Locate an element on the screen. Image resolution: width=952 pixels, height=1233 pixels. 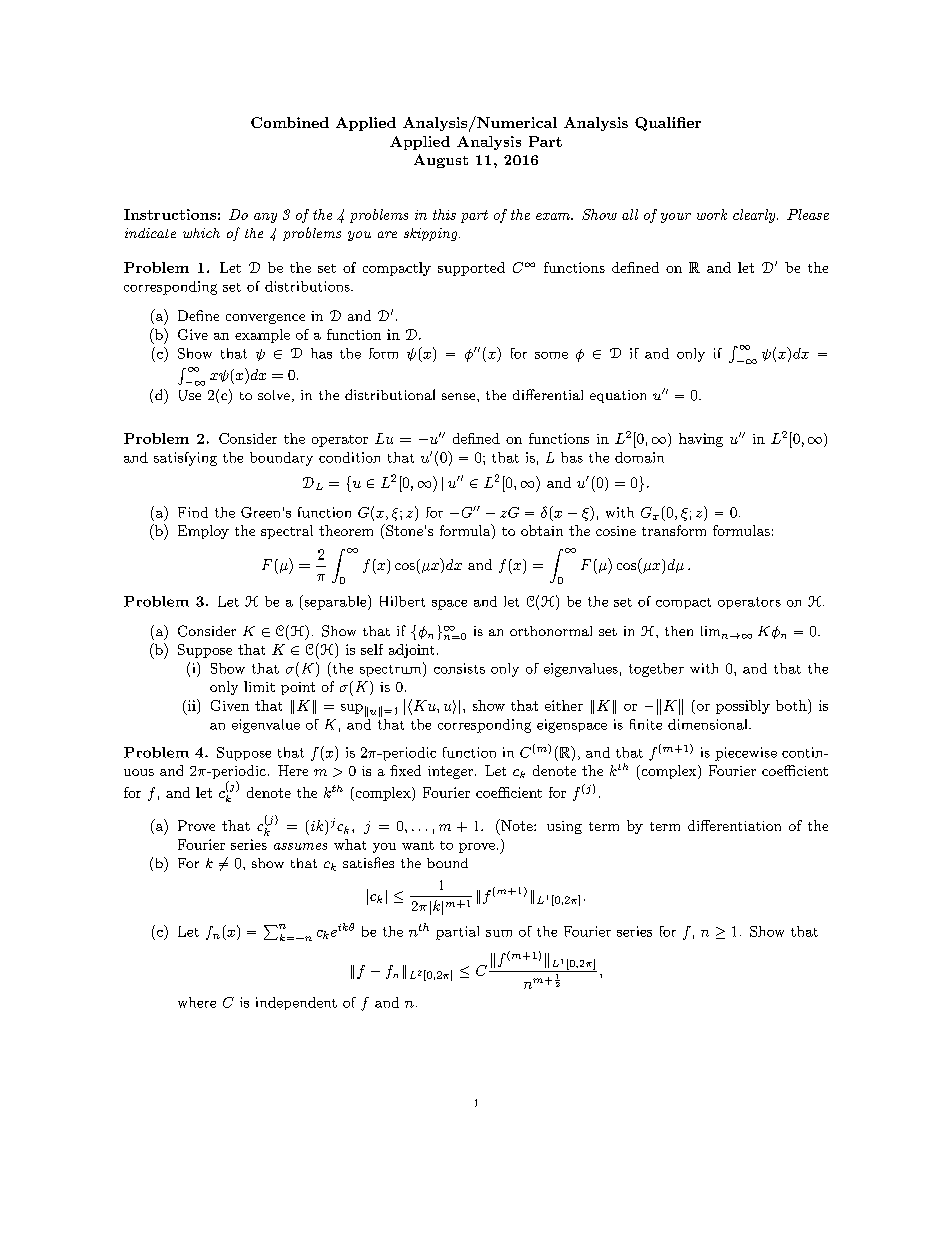
independent is located at coordinates (296, 1003).
